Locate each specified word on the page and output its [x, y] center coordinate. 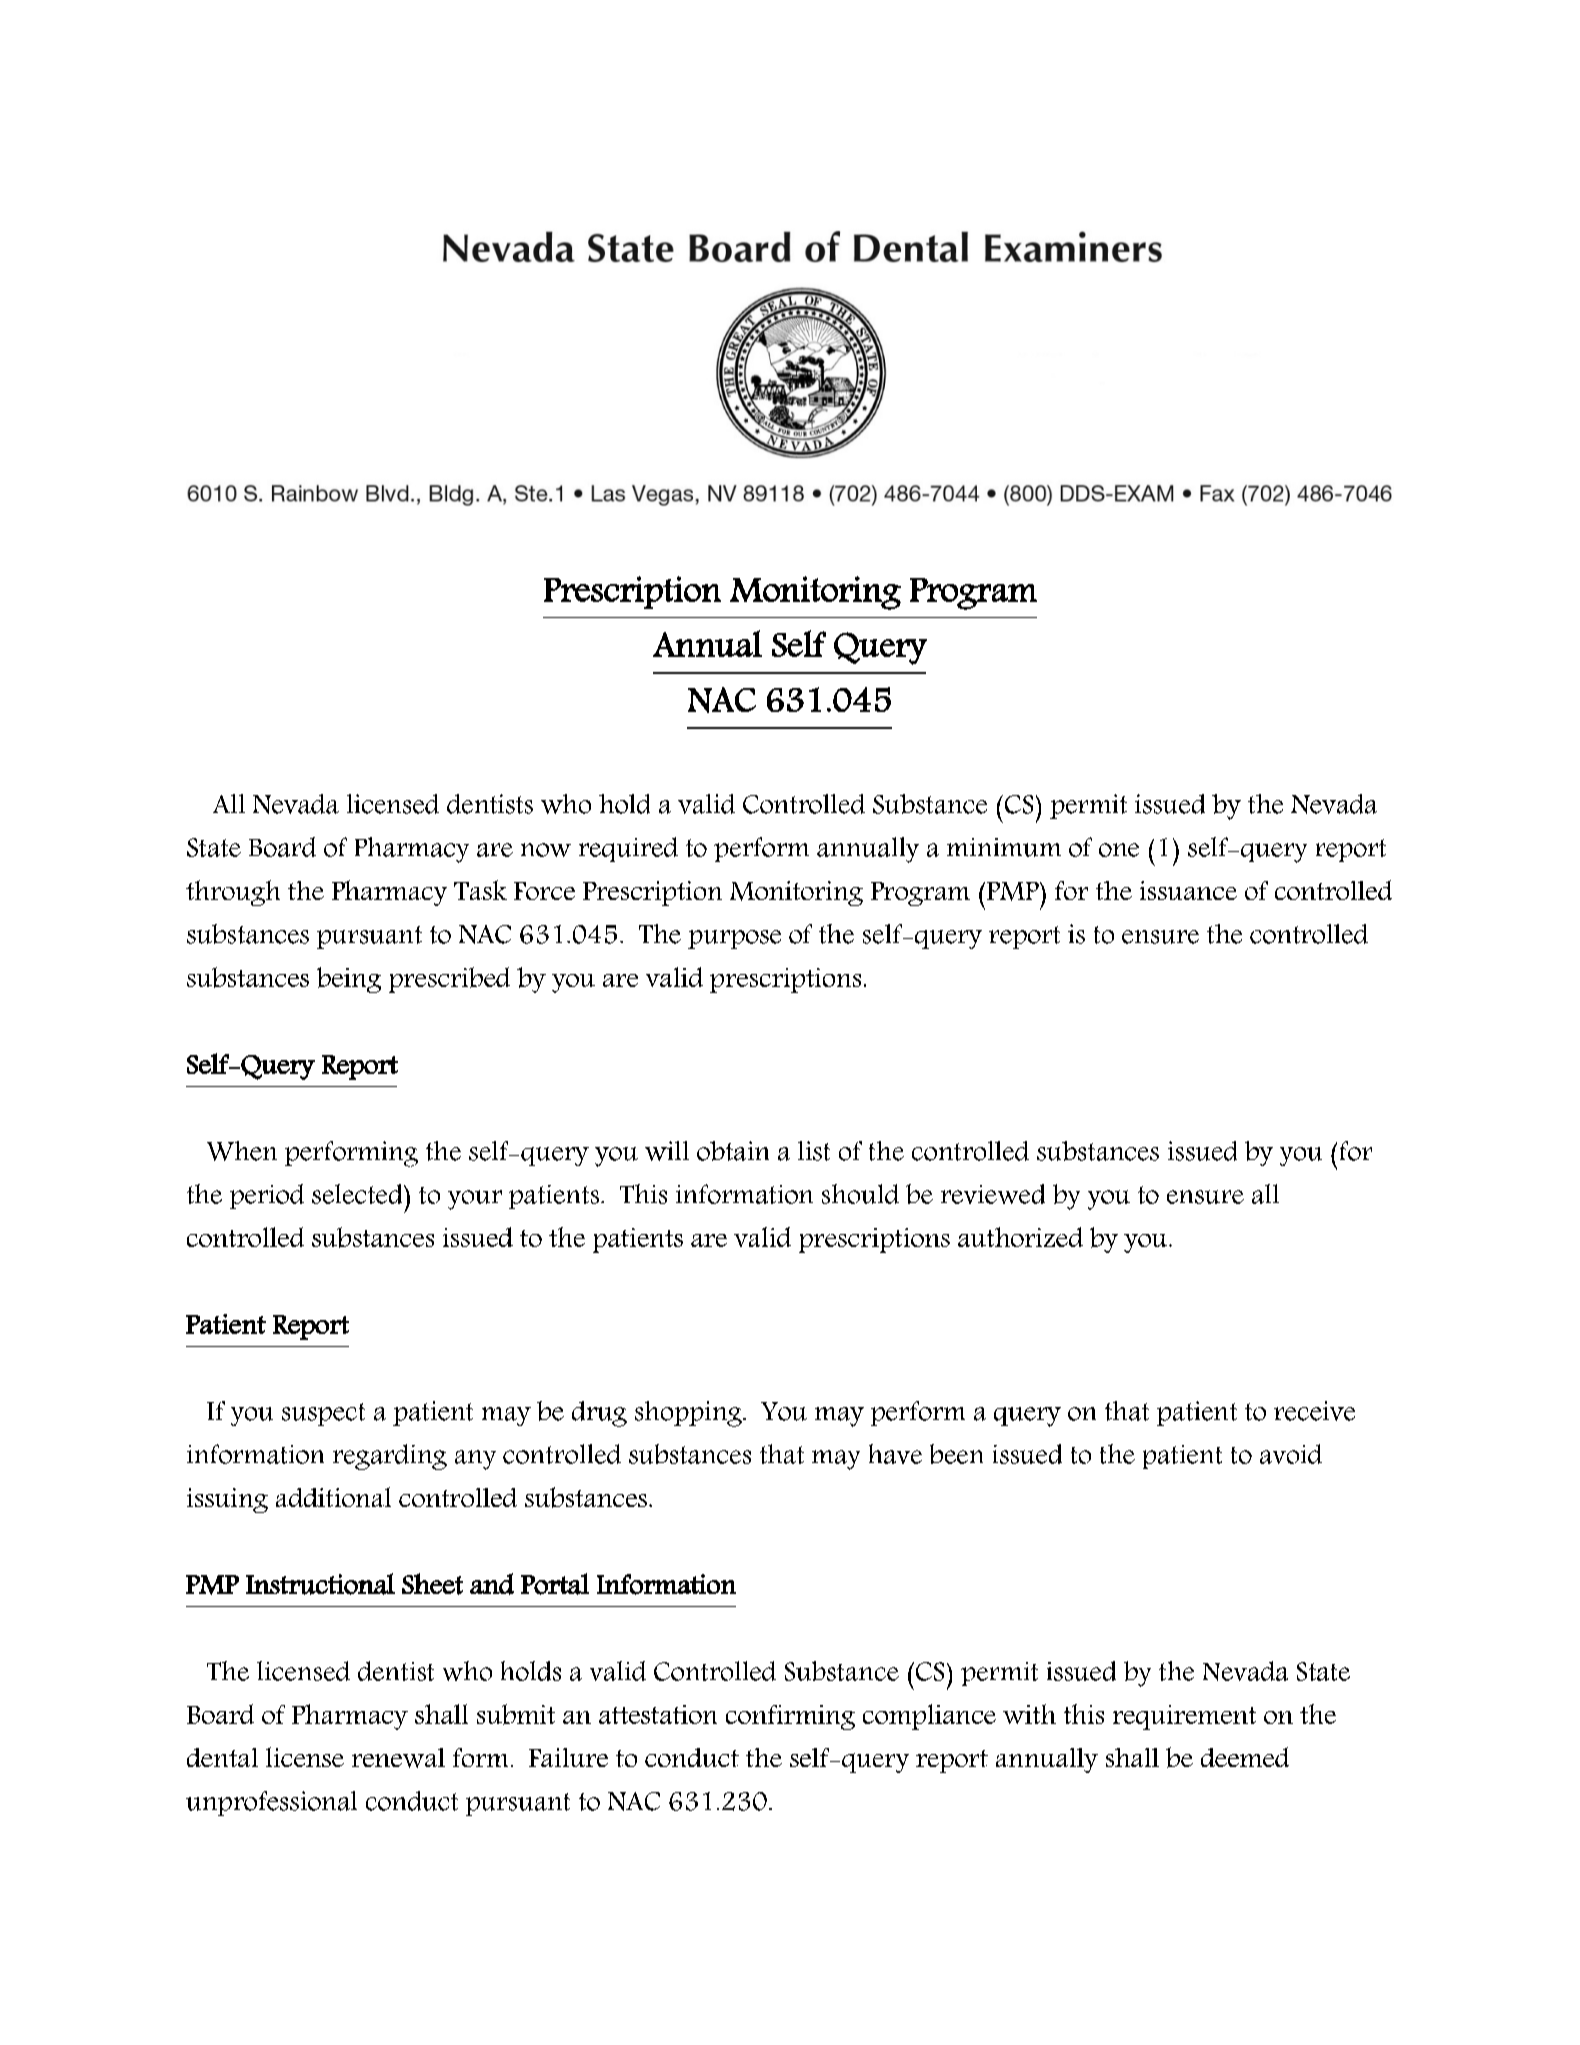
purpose [734, 939]
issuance [1188, 890]
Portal [555, 1584]
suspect [323, 1414]
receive [1314, 1411]
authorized [1020, 1237]
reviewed [993, 1194]
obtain [733, 1151]
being [349, 980]
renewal [398, 1758]
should [860, 1194]
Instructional [320, 1584]
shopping [689, 1414]
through [233, 893]
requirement [1184, 1717]
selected [358, 1194]
